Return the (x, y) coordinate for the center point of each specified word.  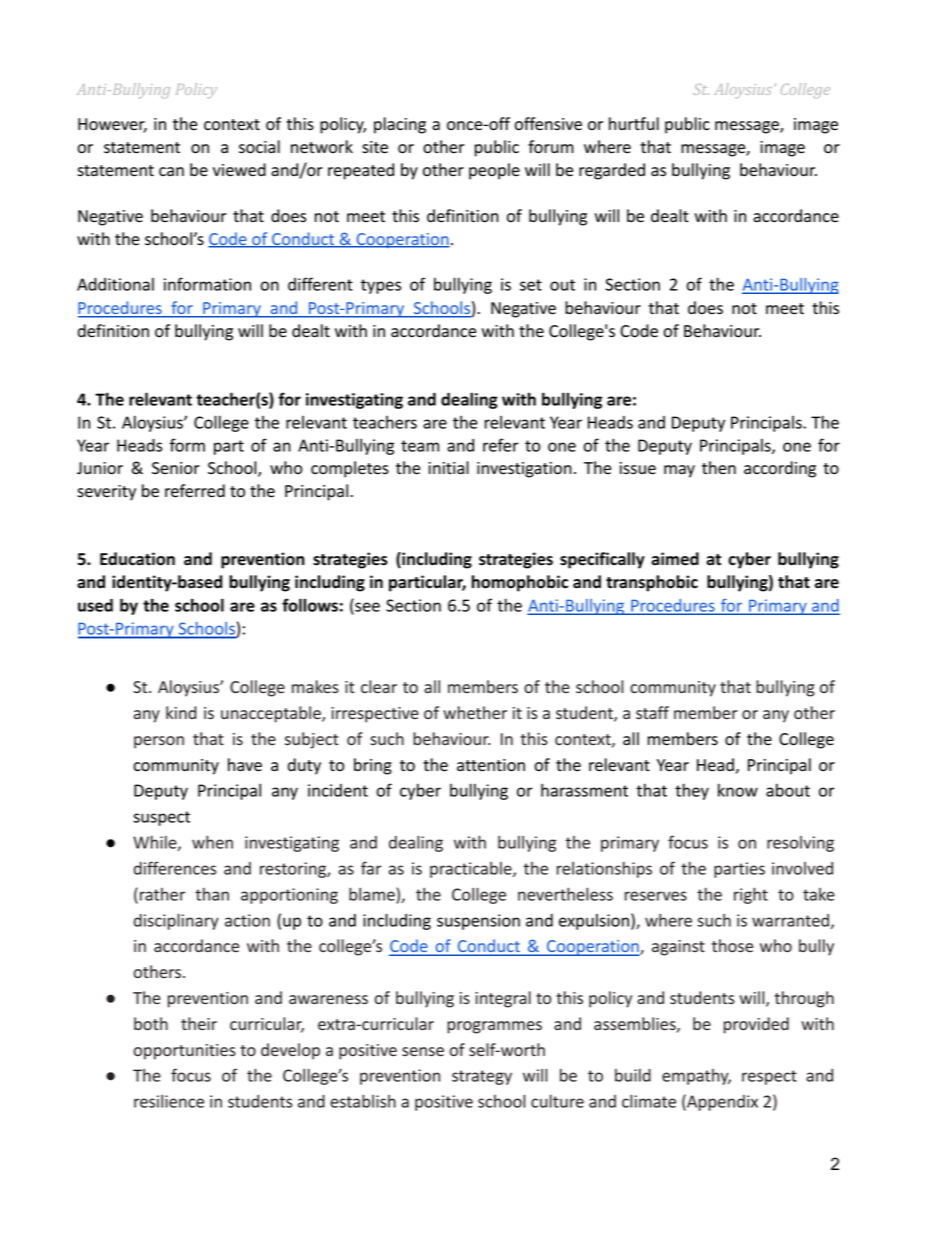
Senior (176, 468)
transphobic (652, 583)
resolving (800, 844)
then (719, 468)
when (212, 842)
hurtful (634, 123)
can (171, 171)
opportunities (185, 1052)
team (420, 446)
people (494, 171)
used (95, 605)
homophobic (520, 583)
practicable (472, 870)
